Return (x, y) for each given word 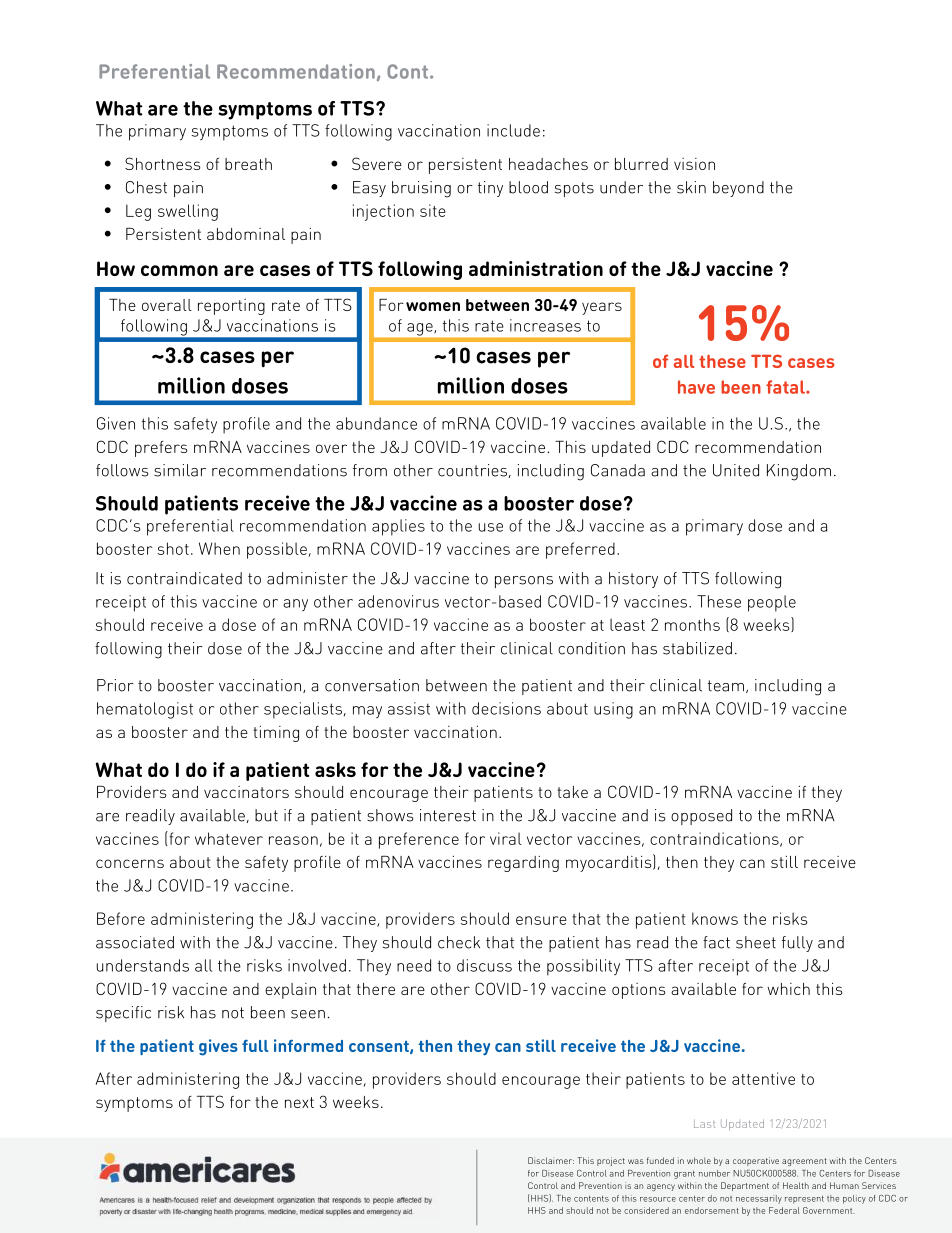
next (299, 1102)
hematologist (145, 710)
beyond (738, 189)
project (611, 1161)
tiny (490, 189)
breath (248, 164)
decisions (506, 708)
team (727, 686)
